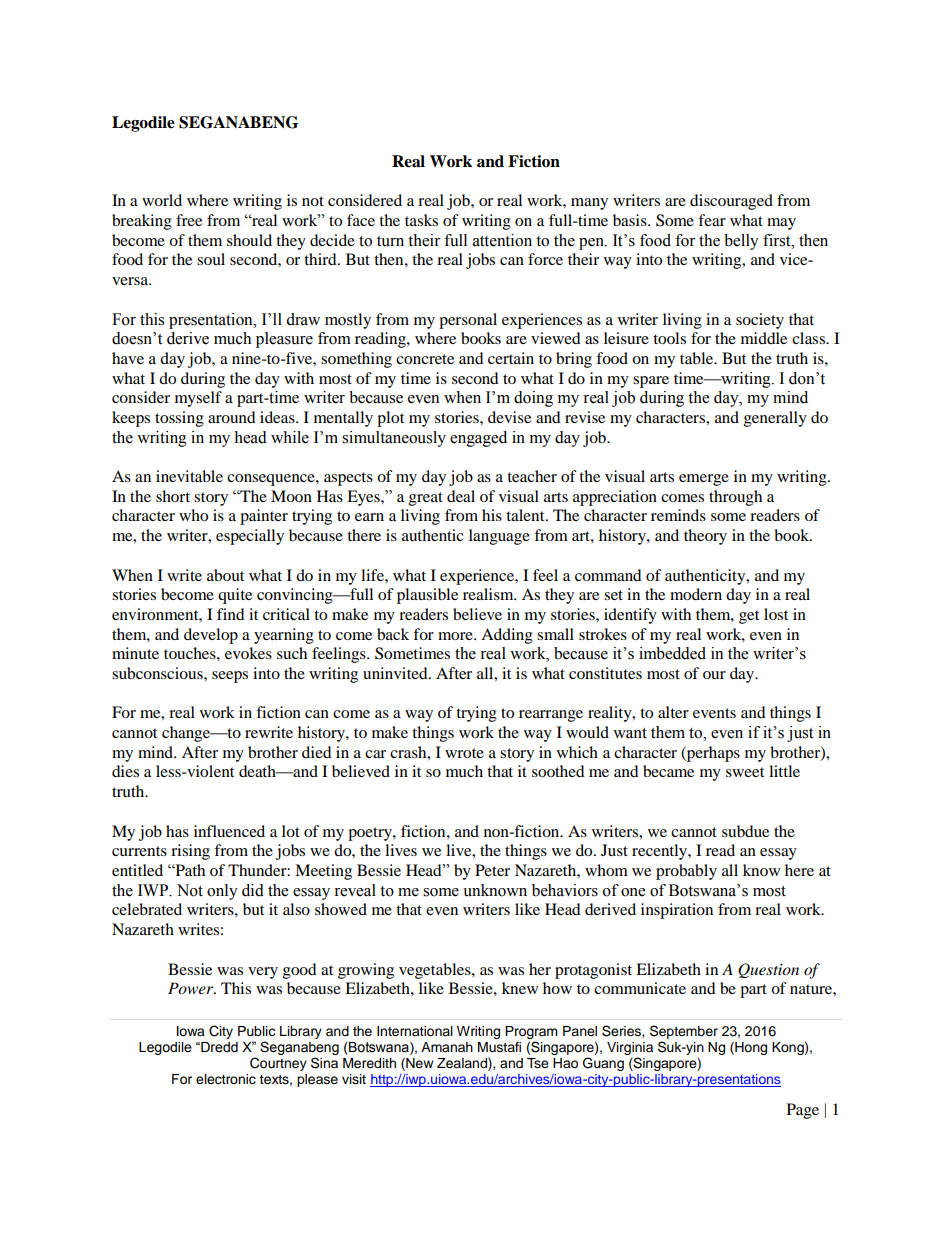 This document has height=1233, width=952. Describe the element at coordinates (173, 496) in the document. I see `short` at that location.
